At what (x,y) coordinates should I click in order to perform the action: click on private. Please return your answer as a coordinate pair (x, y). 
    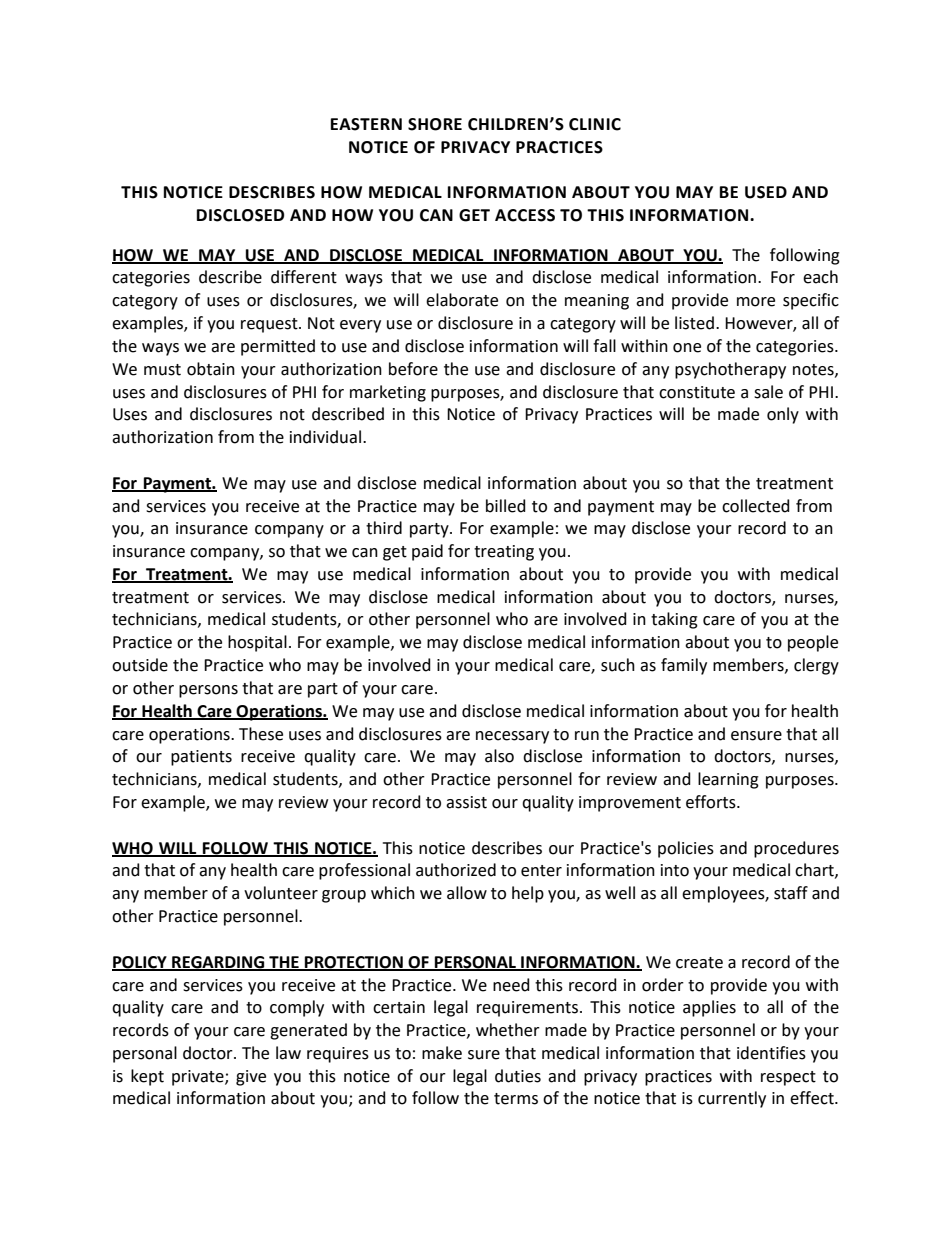
    Looking at the image, I should click on (199, 1078).
